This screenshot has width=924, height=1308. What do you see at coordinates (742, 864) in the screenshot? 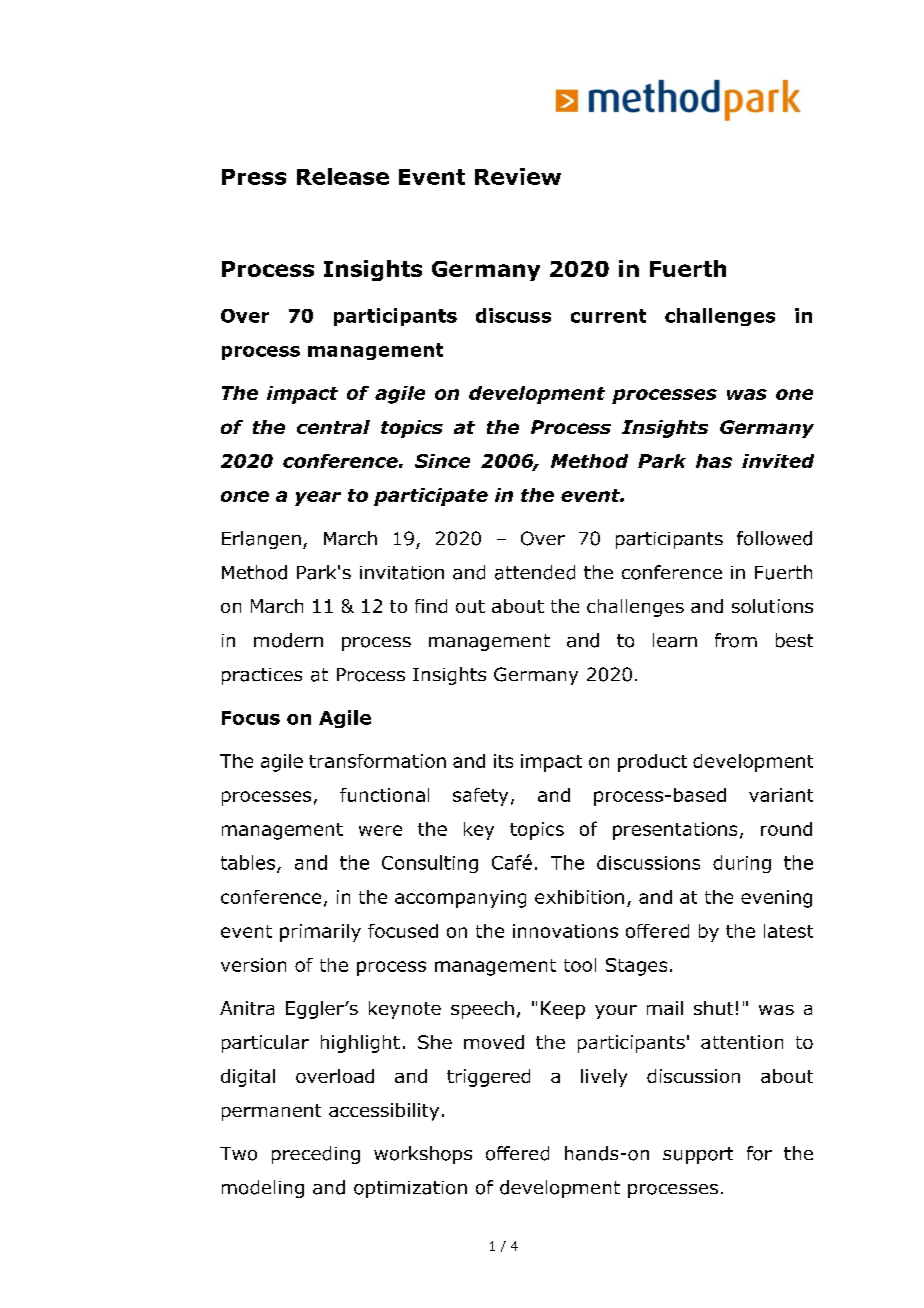
I see `during` at bounding box center [742, 864].
